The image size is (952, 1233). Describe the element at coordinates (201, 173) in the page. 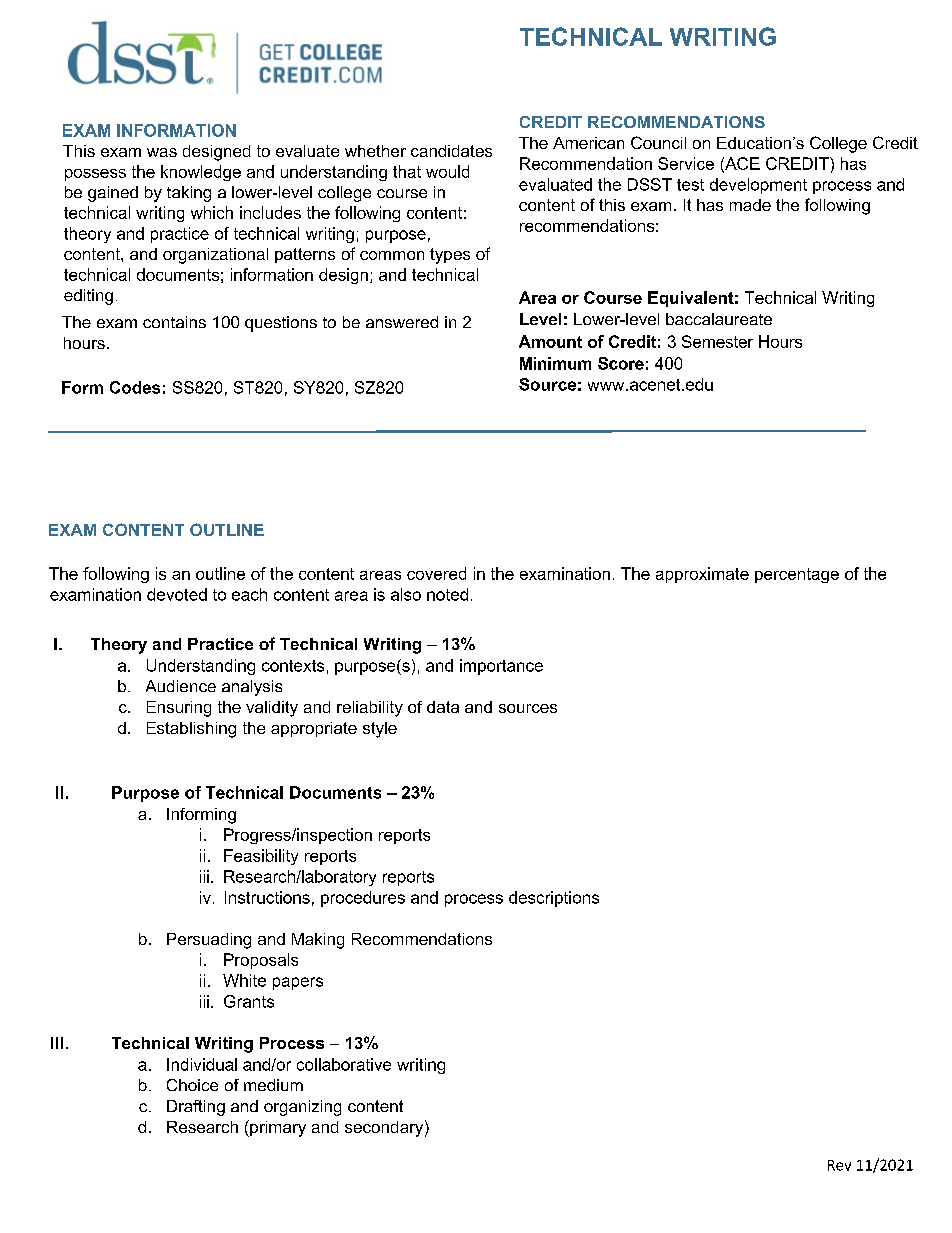

I see `knowledge` at that location.
